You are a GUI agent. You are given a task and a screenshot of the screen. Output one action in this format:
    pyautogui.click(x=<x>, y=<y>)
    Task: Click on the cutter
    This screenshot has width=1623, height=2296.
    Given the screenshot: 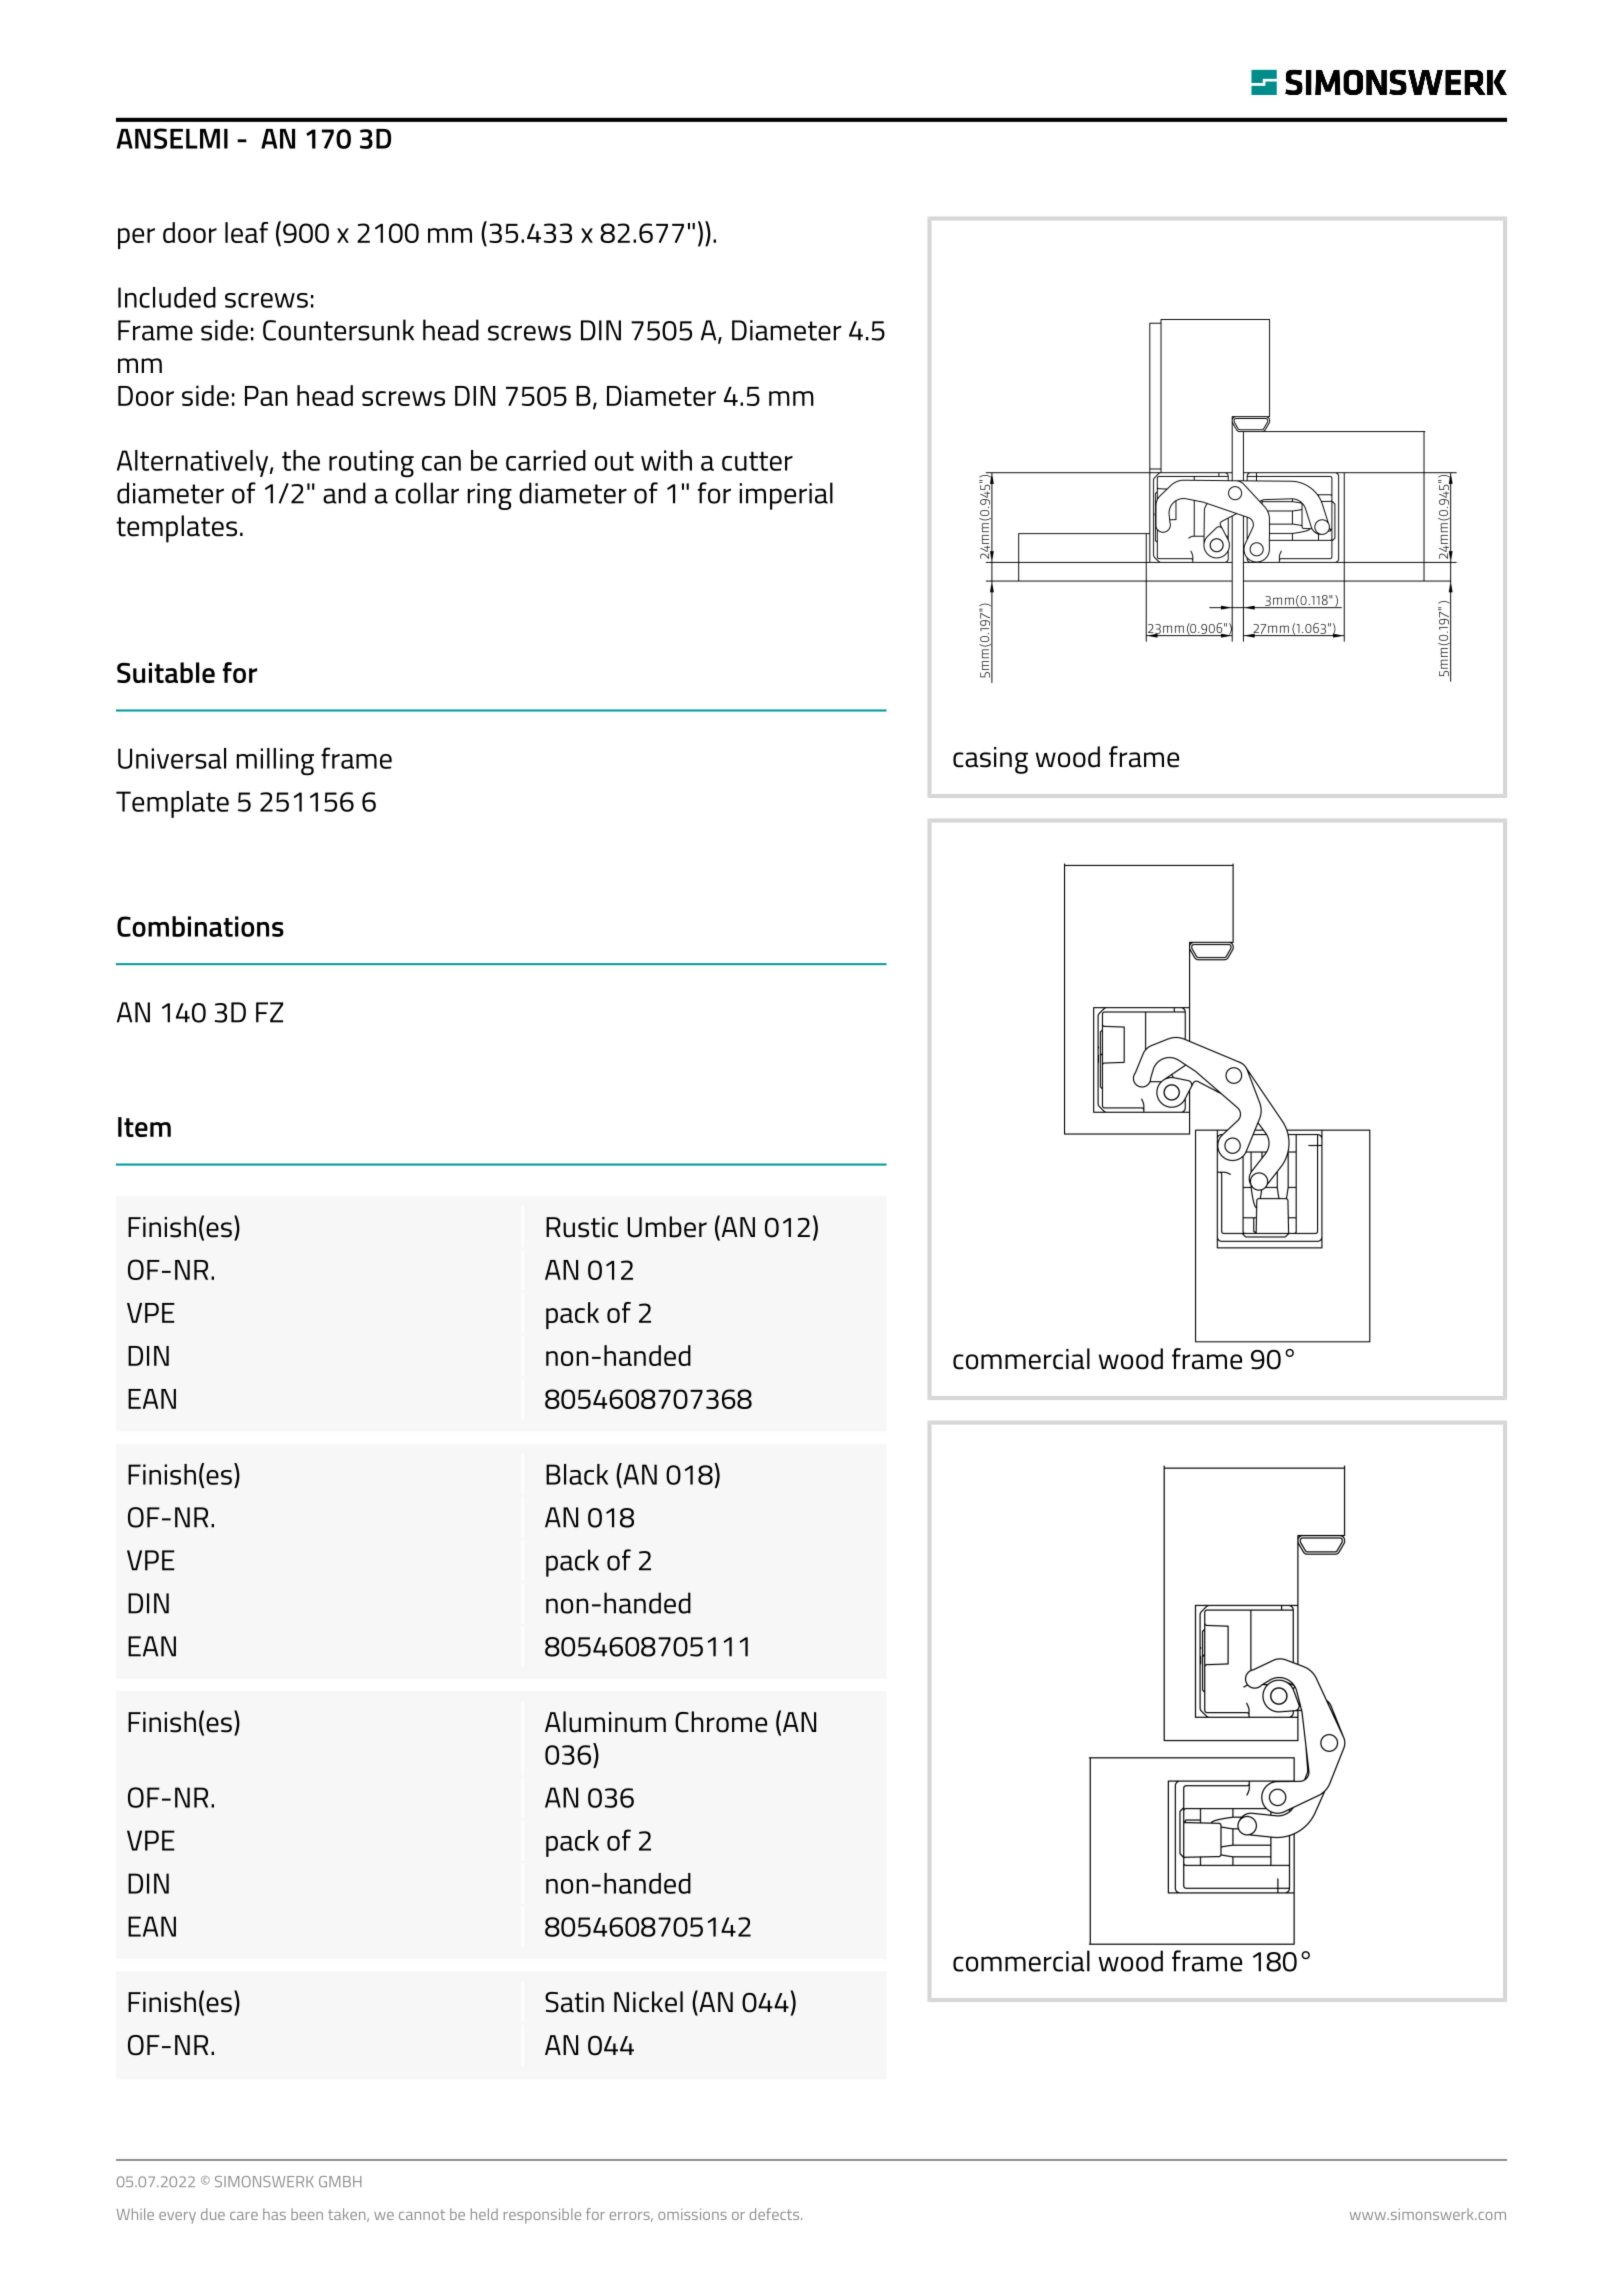 What is the action you would take?
    pyautogui.click(x=757, y=461)
